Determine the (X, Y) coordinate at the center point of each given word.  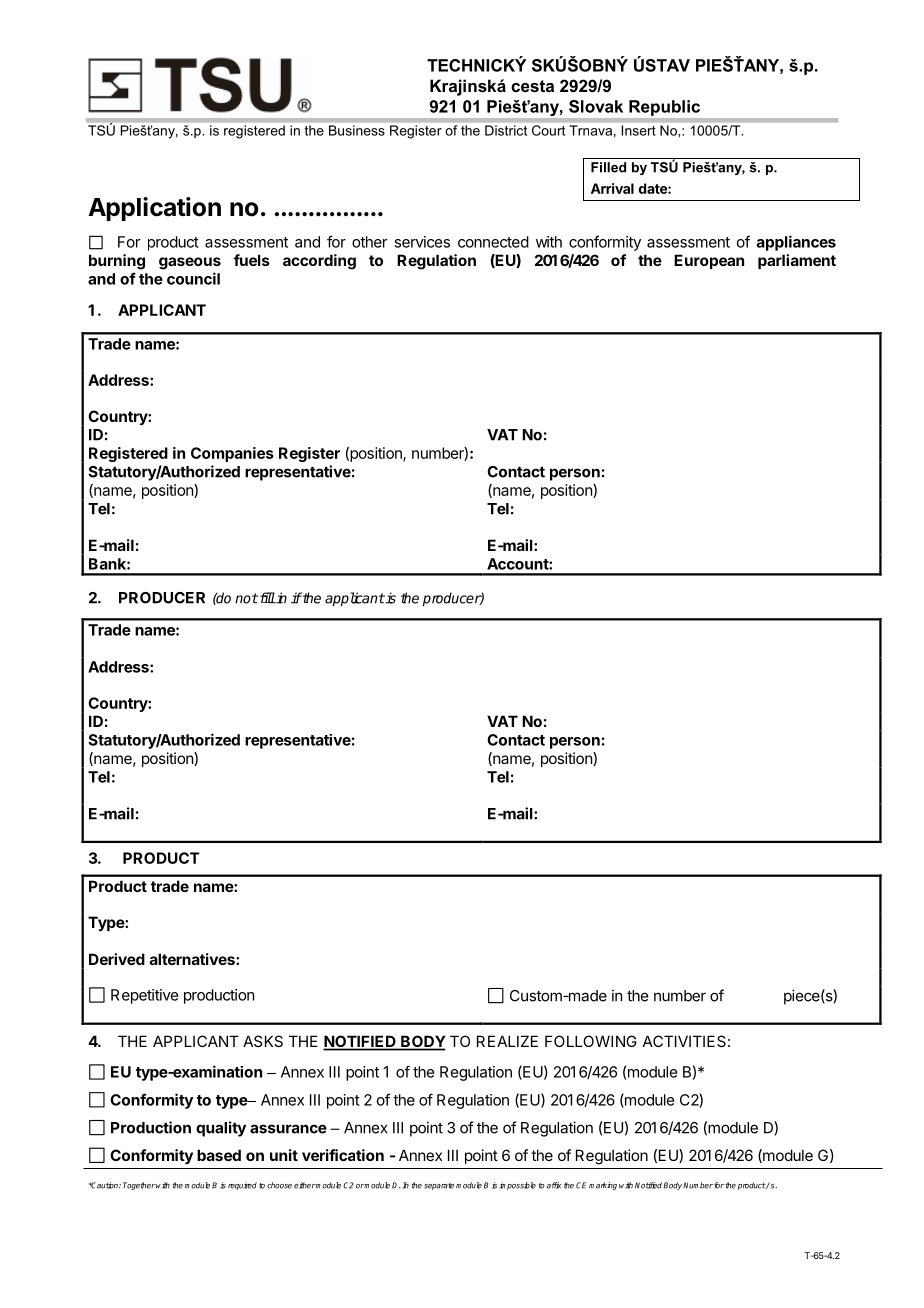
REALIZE (507, 1041)
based (219, 1155)
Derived (117, 959)
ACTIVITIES (684, 1041)
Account (518, 564)
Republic (664, 108)
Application (154, 209)
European (709, 261)
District (506, 130)
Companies (232, 454)
